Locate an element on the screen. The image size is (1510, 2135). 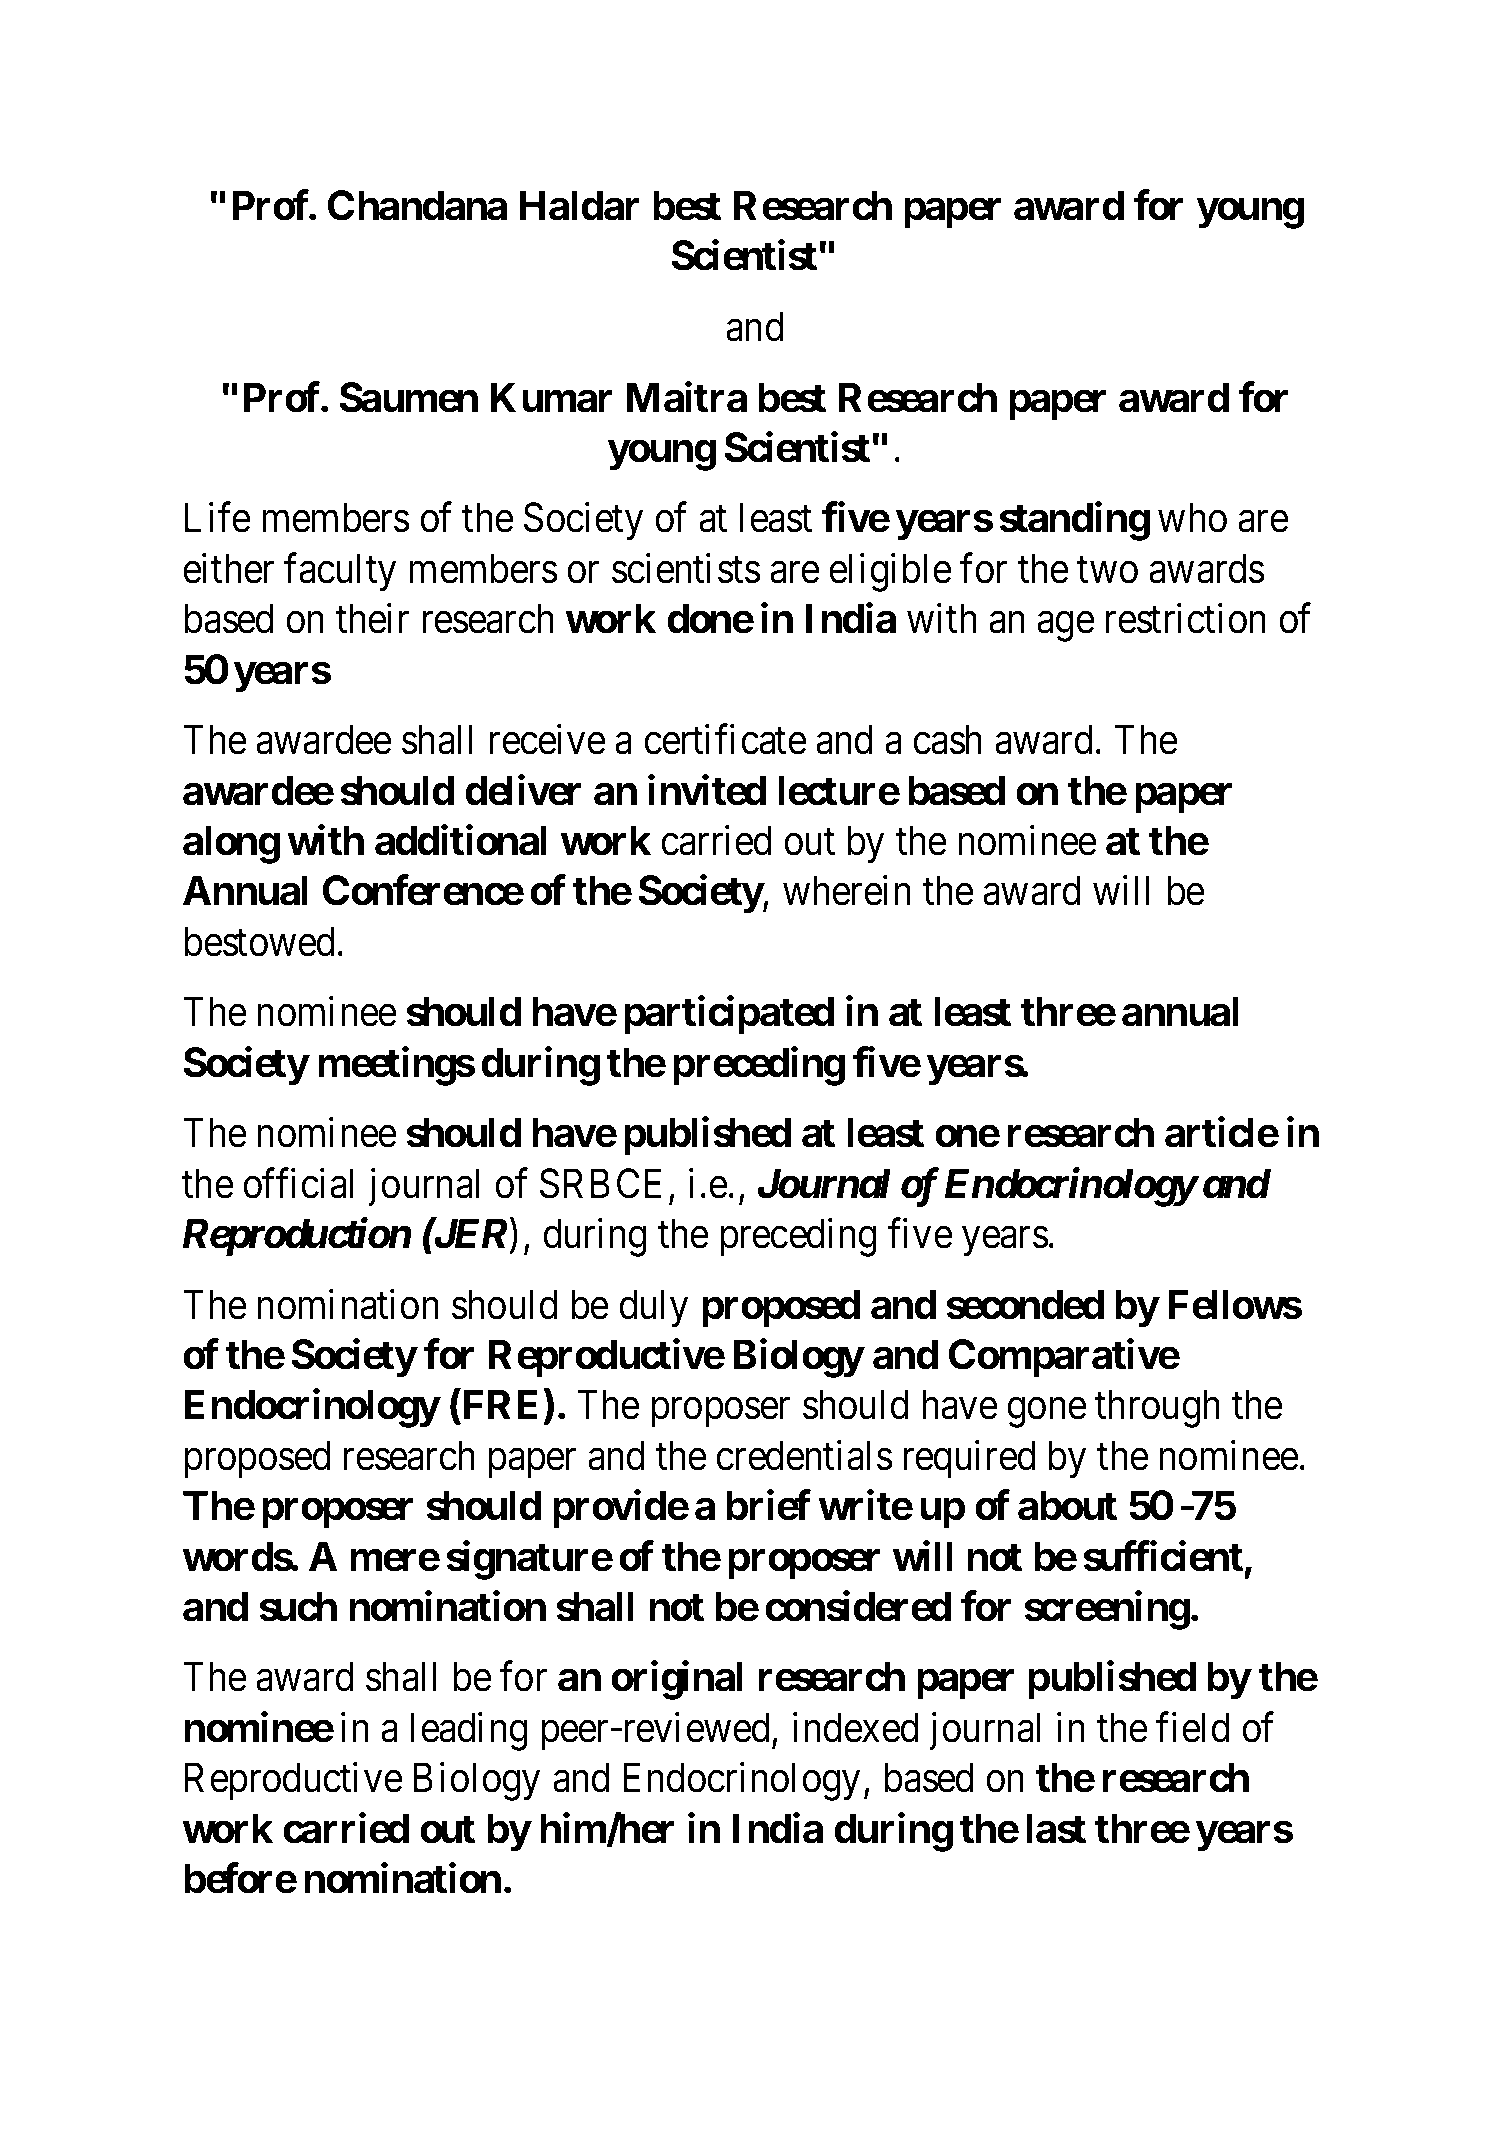
FRE is located at coordinates (498, 1406).
